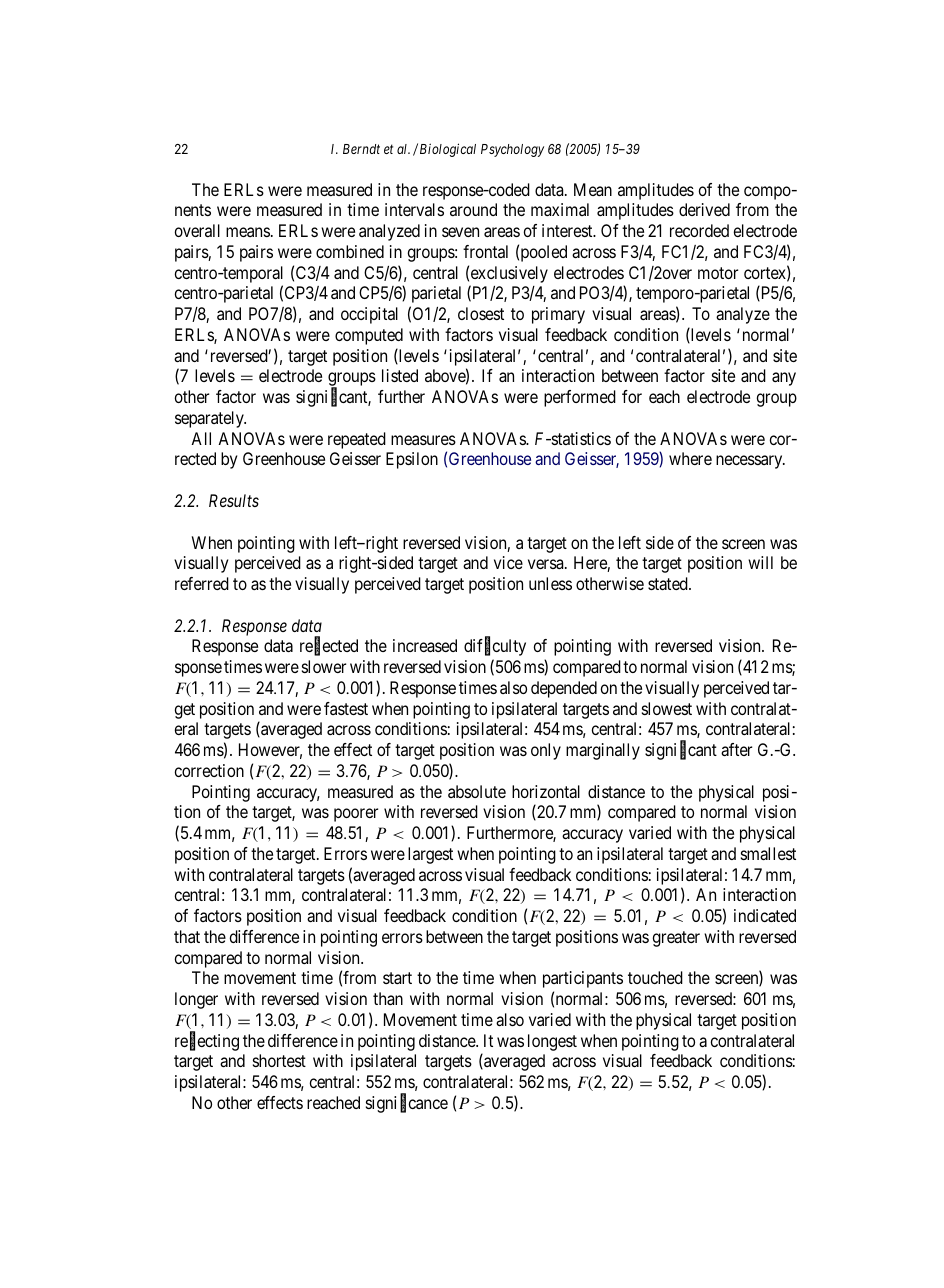 The width and height of the page is (944, 1288). I want to click on around, so click(473, 209).
